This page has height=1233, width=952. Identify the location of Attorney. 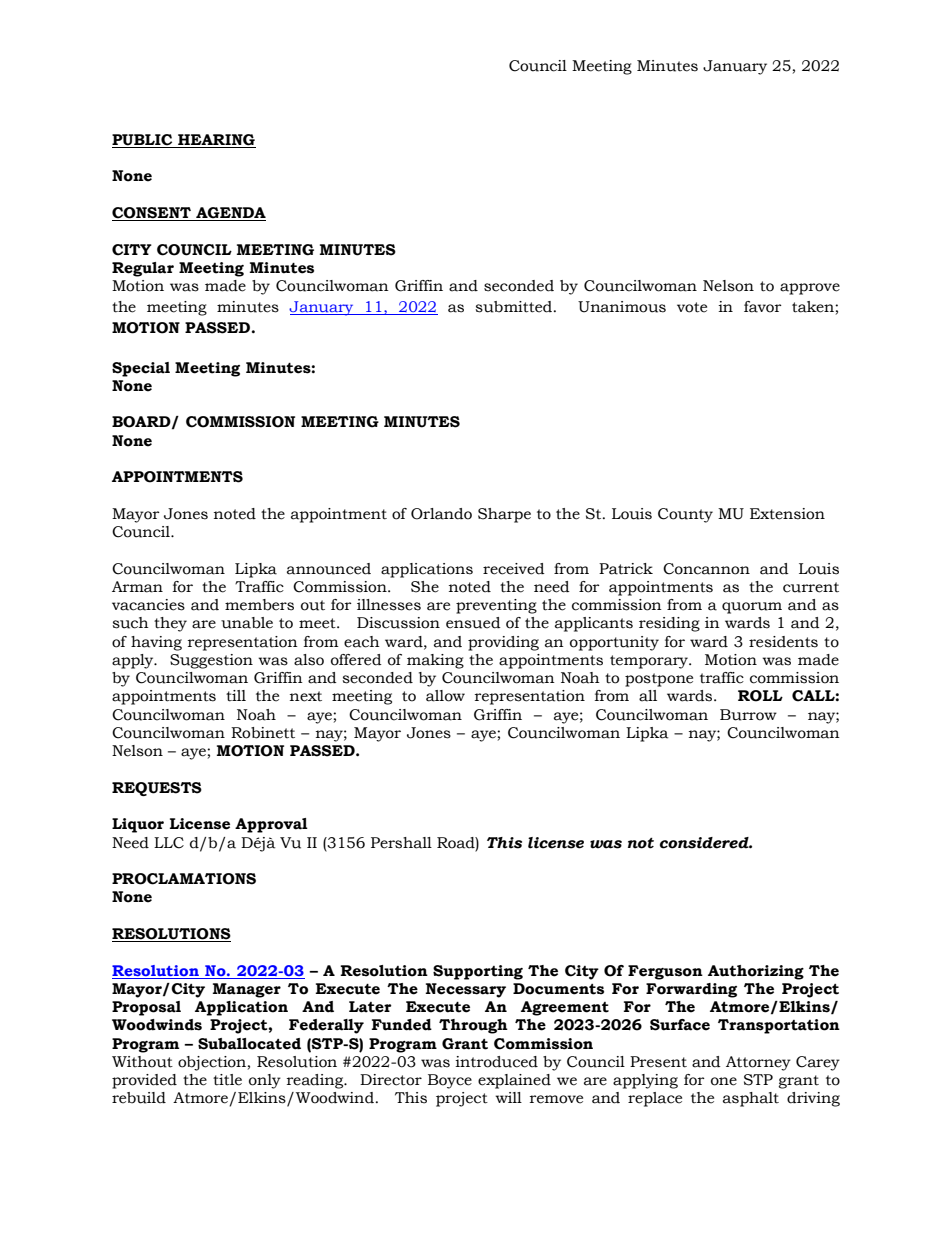
(758, 1063).
